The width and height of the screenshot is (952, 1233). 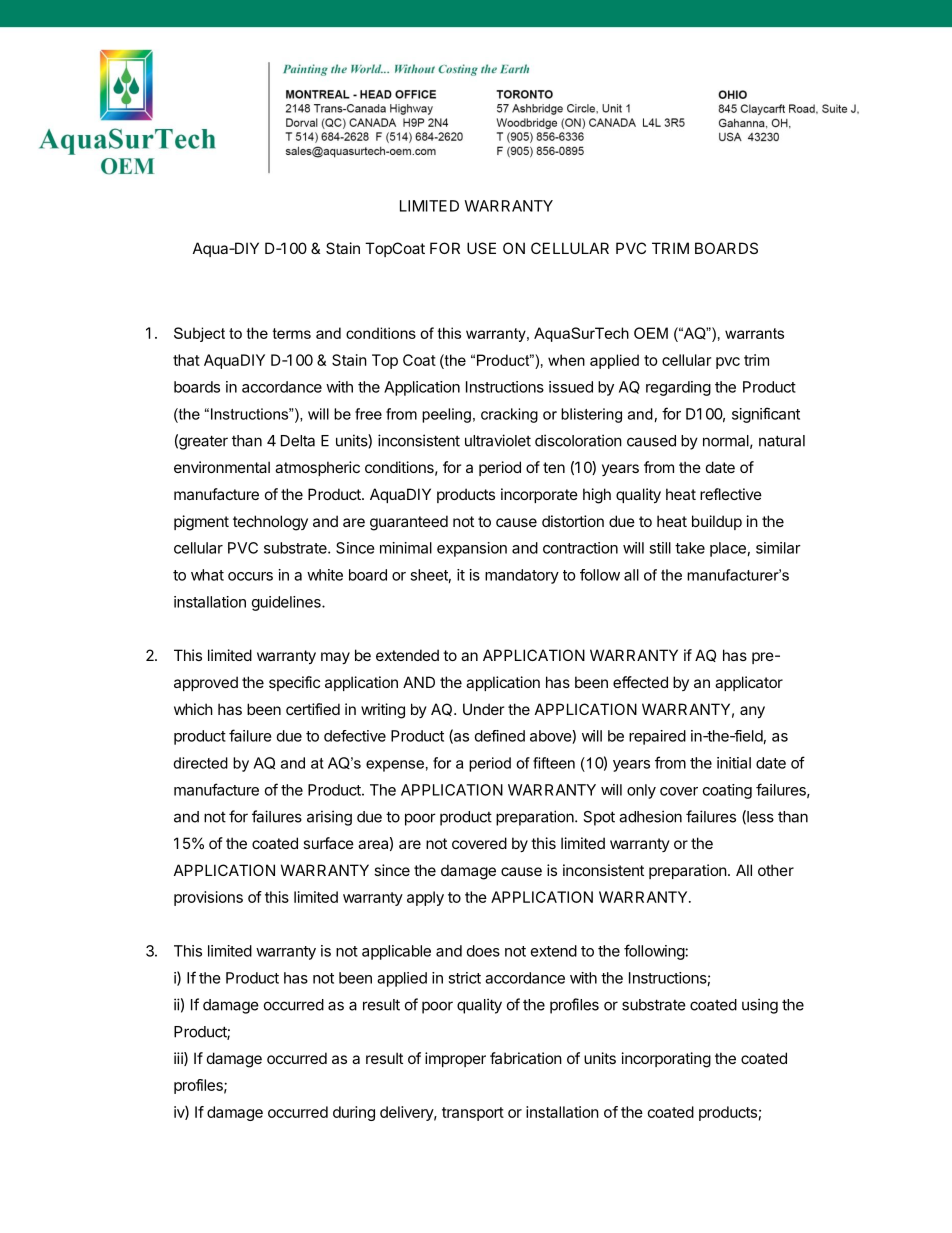 What do you see at coordinates (728, 549) in the screenshot?
I see `place` at bounding box center [728, 549].
